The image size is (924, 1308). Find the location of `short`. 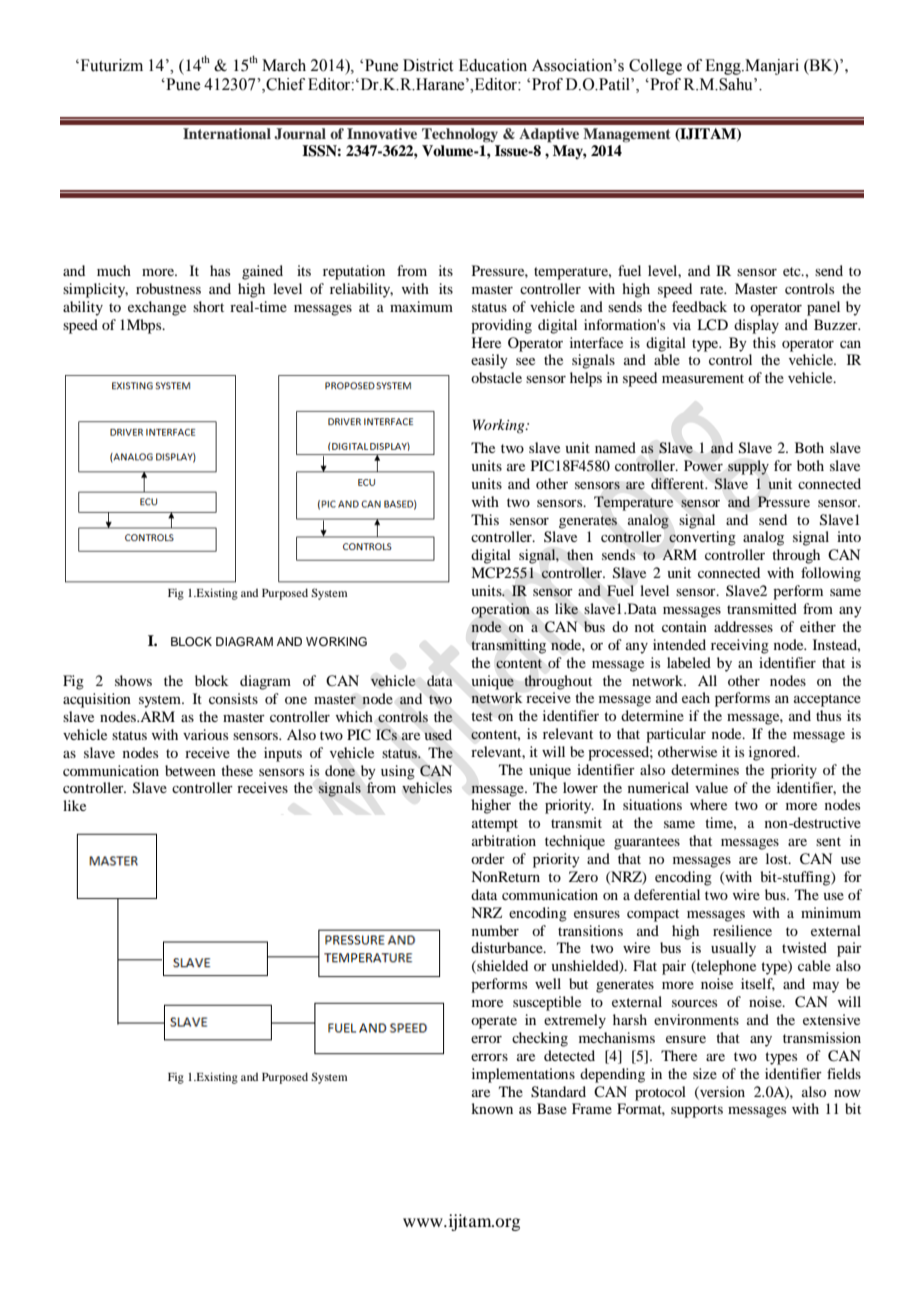

short is located at coordinates (208, 306).
